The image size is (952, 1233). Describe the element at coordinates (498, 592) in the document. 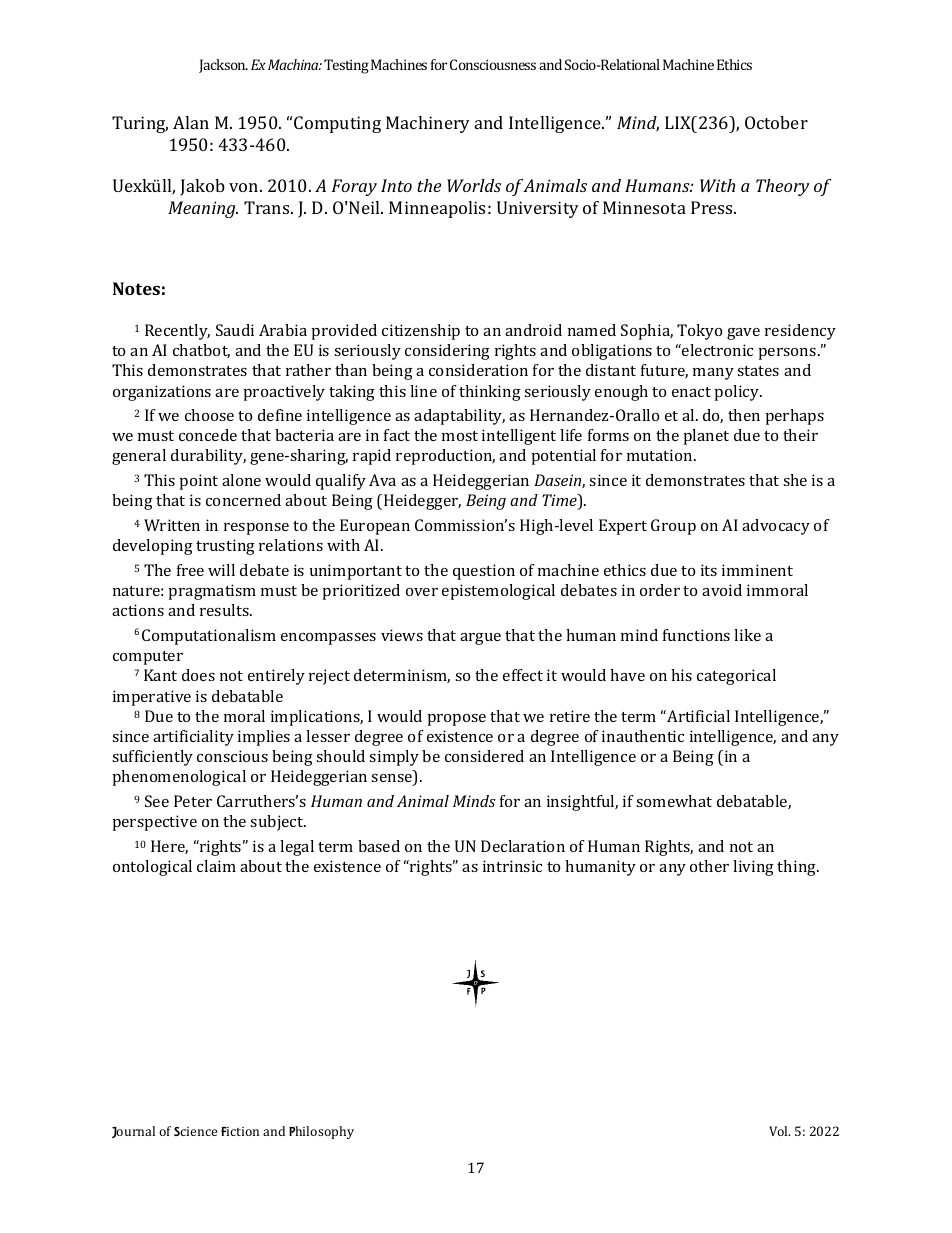

I see `epistemological` at that location.
